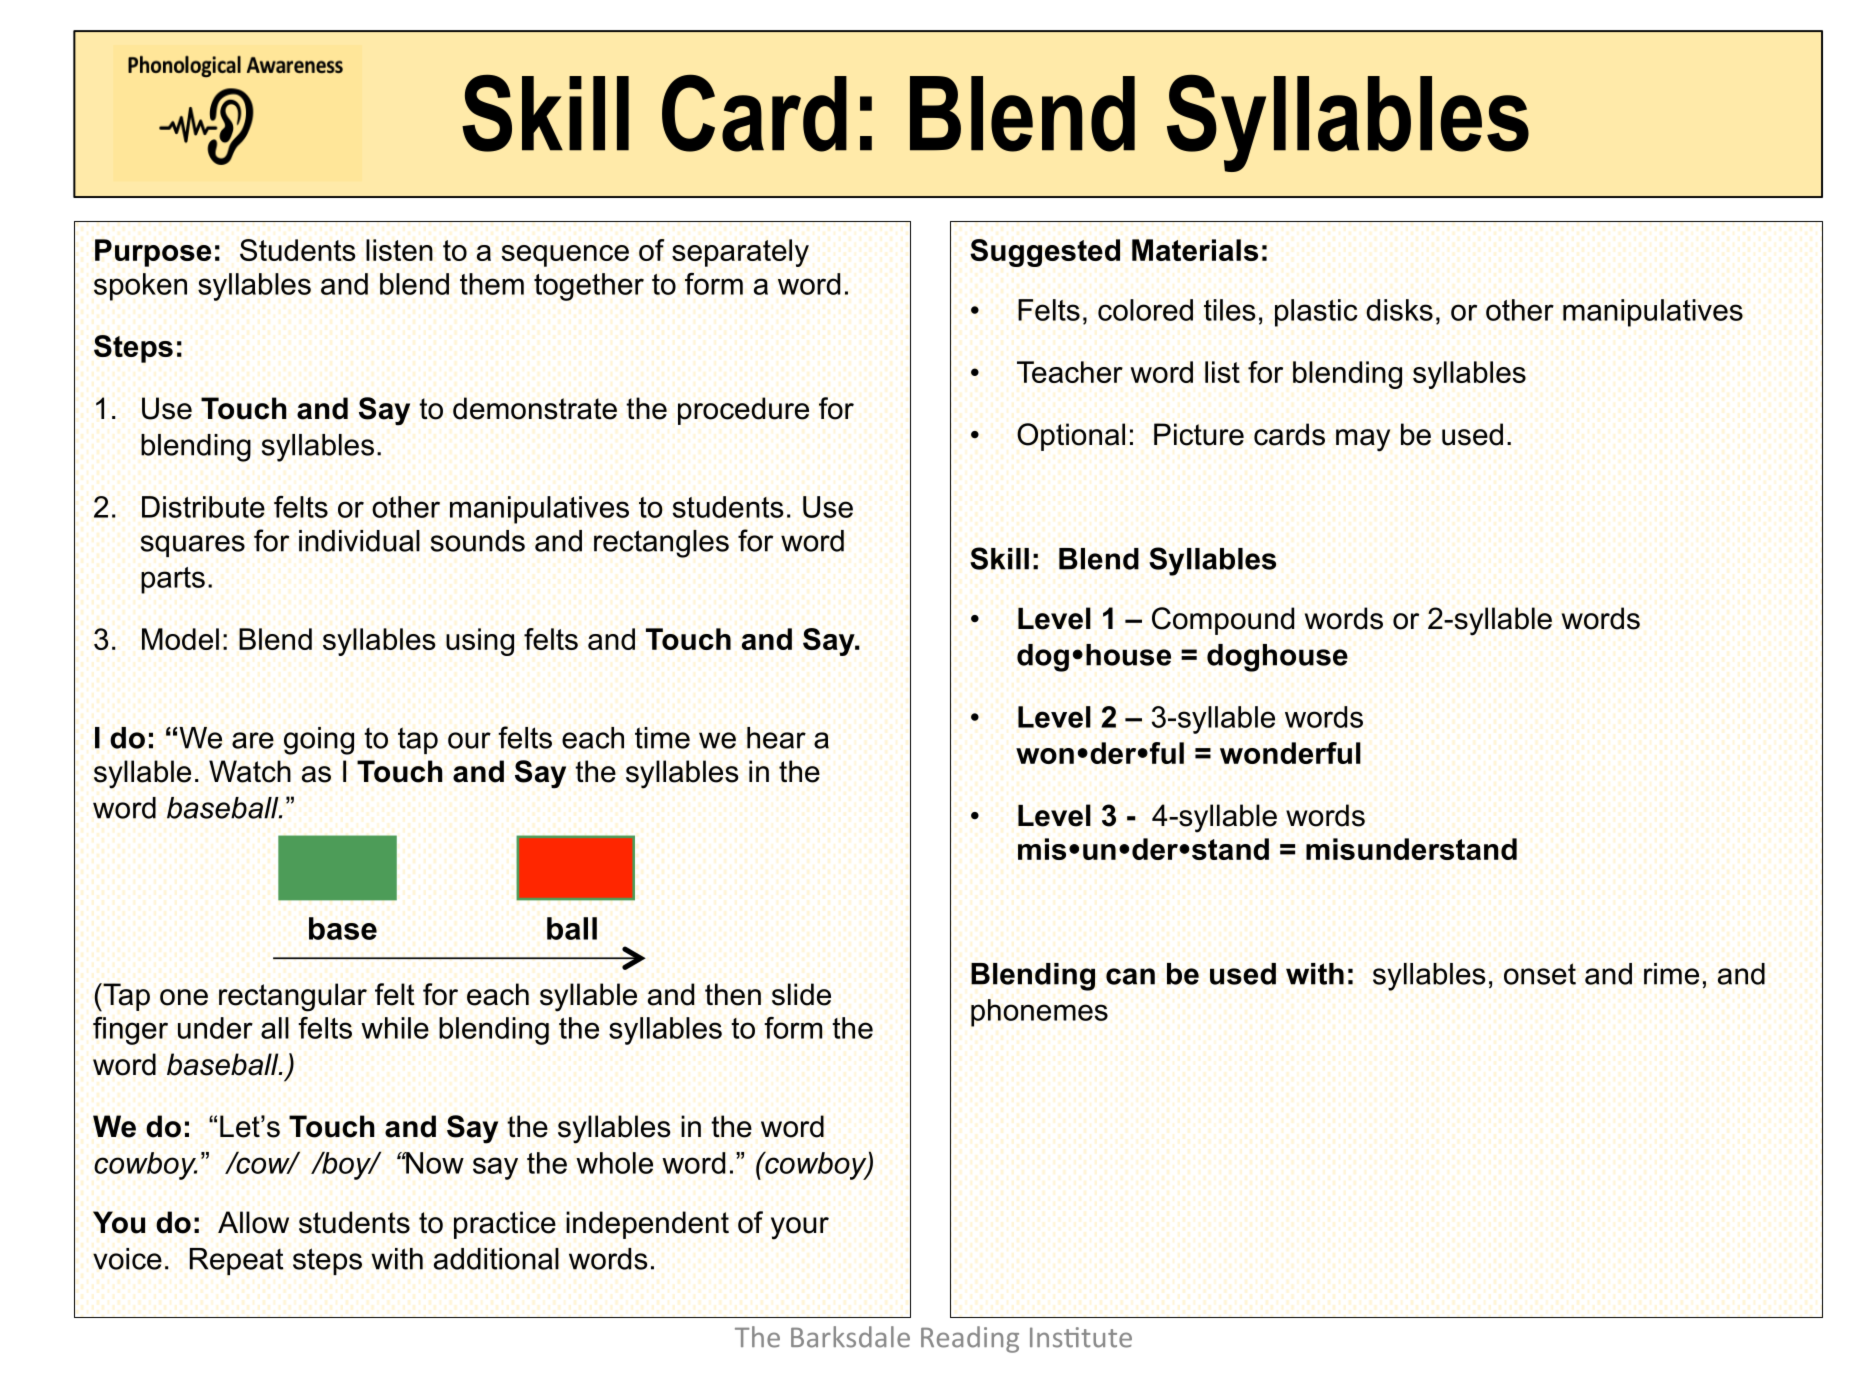 Image resolution: width=1867 pixels, height=1400 pixels. Describe the element at coordinates (850, 1337) in the screenshot. I see `Barksdale` at that location.
